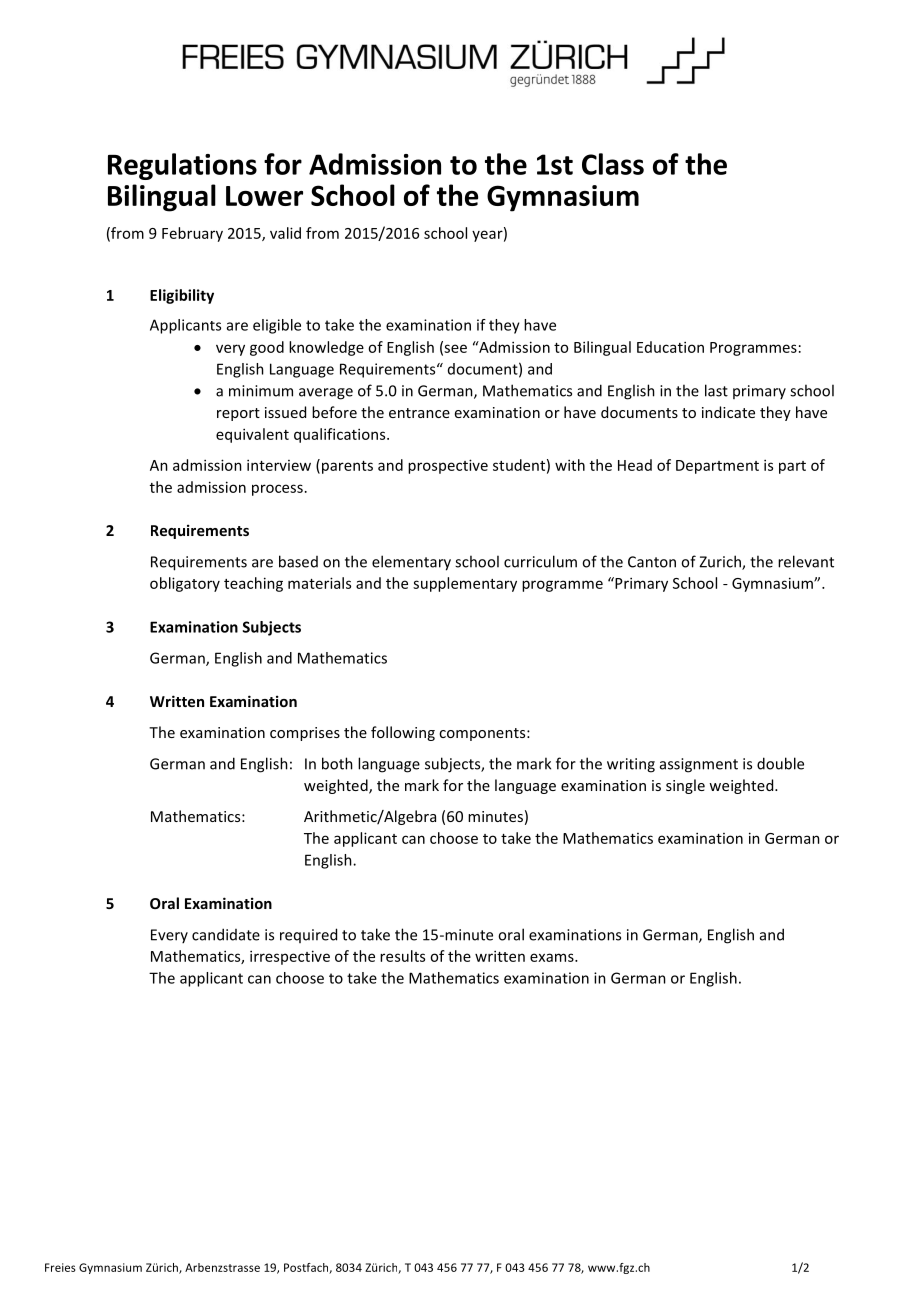 Image resolution: width=924 pixels, height=1308 pixels. What do you see at coordinates (261, 391) in the image?
I see `minimum` at bounding box center [261, 391].
